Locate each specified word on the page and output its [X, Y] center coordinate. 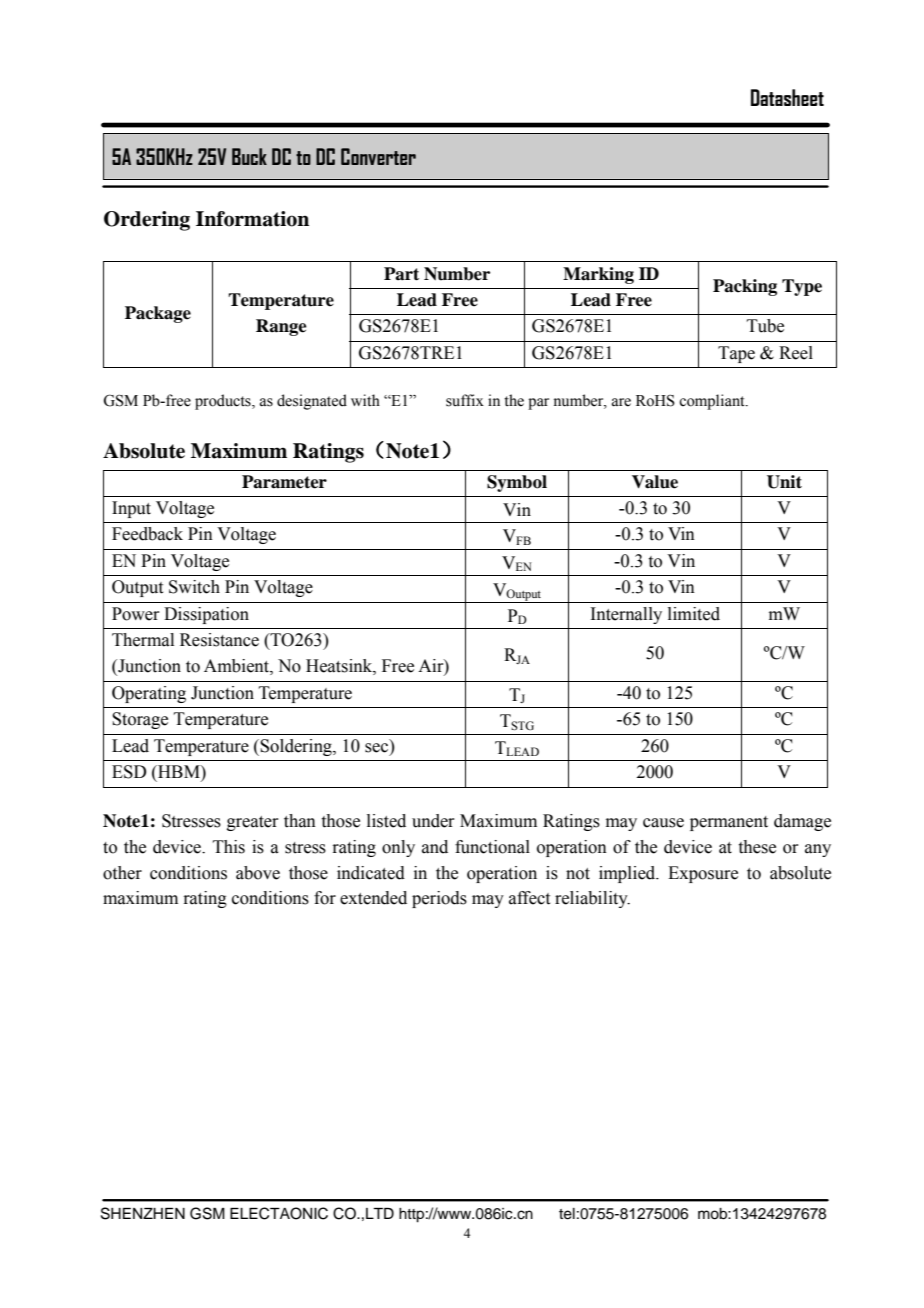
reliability [592, 899]
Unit [784, 482]
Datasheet [787, 97]
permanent [729, 823]
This [229, 847]
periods [439, 899]
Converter [378, 156]
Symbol [517, 483]
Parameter [284, 482]
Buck [249, 156]
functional [492, 847]
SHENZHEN [143, 1213]
